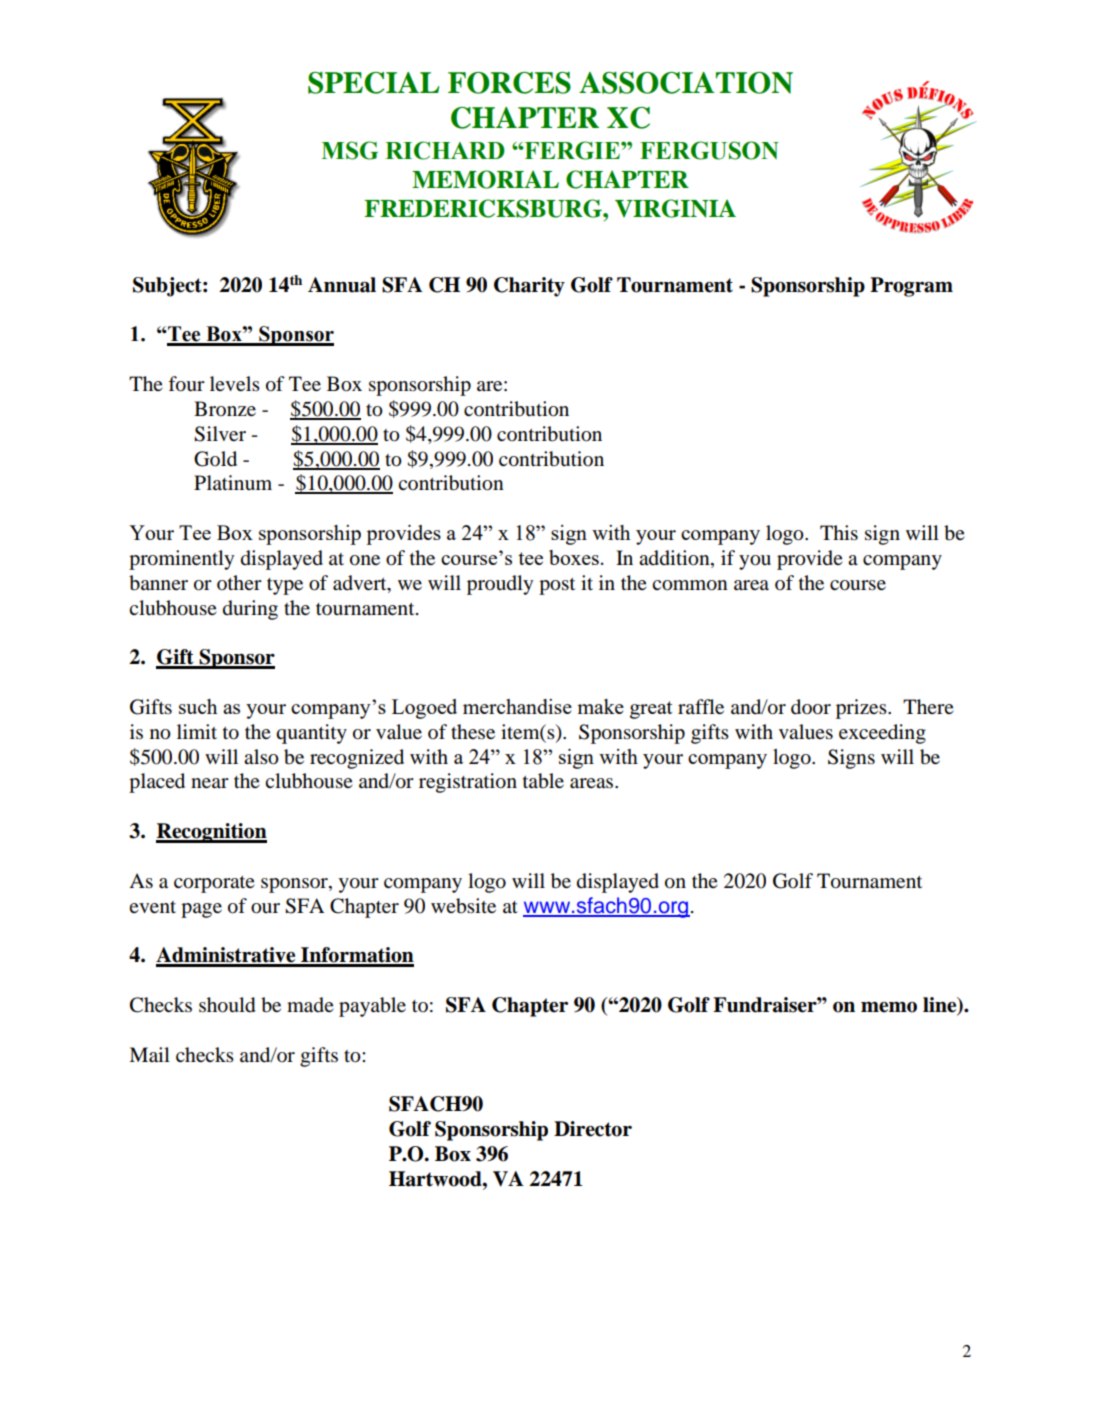 The image size is (1101, 1425). Describe the element at coordinates (557, 586) in the screenshot. I see `post` at that location.
